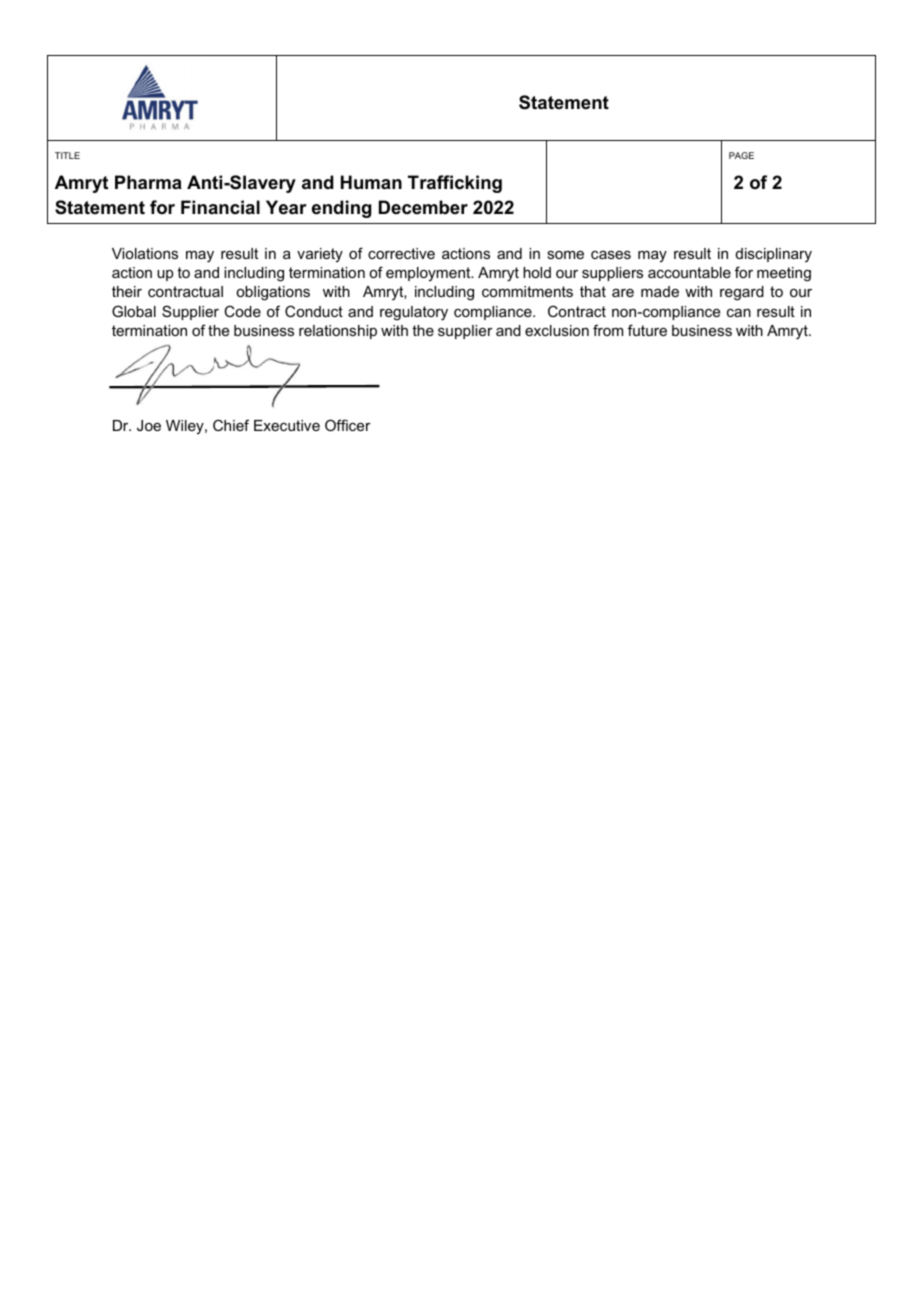 This page has width=924, height=1308. I want to click on Executive, so click(287, 425).
